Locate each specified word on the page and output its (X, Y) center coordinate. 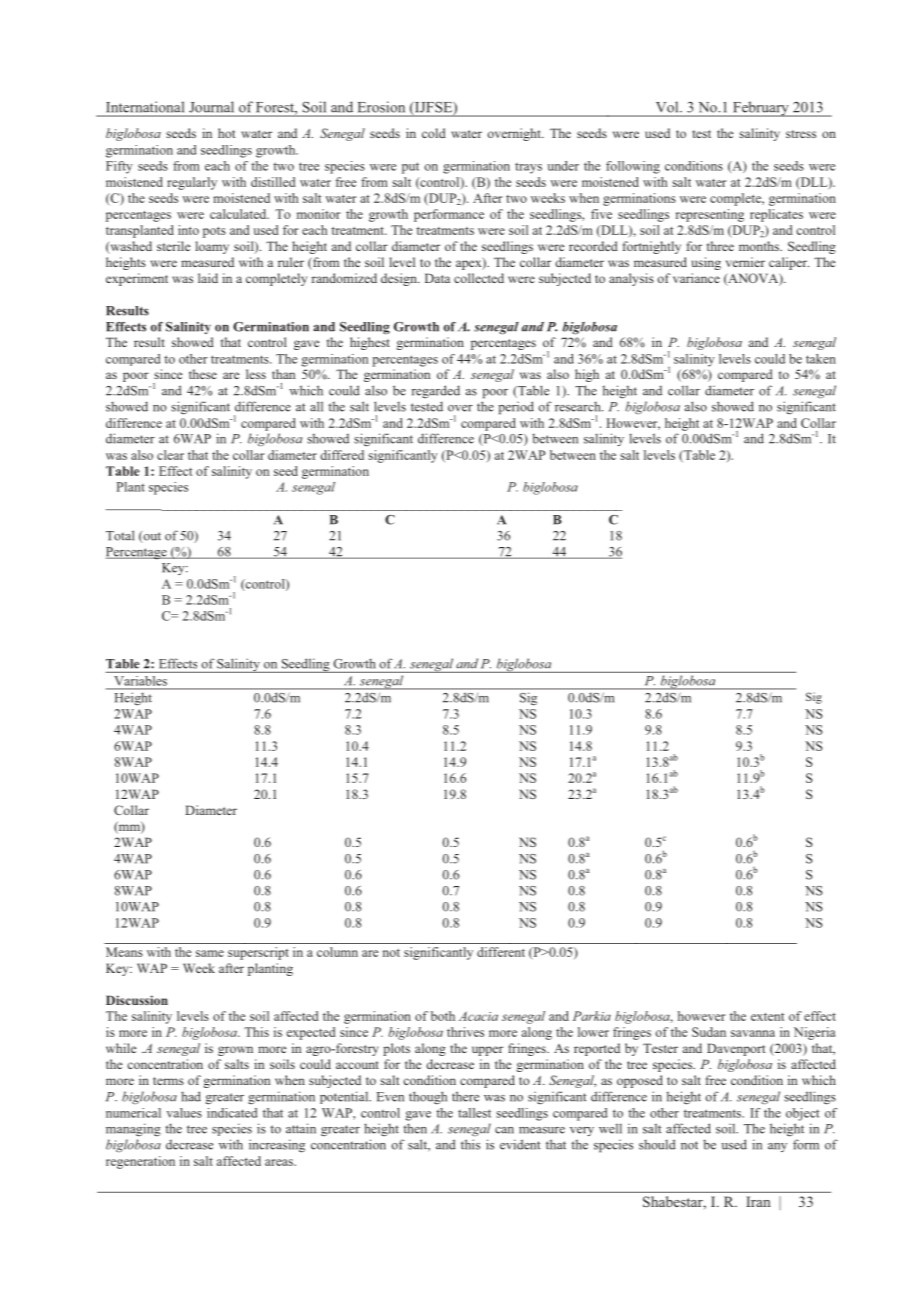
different (501, 952)
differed (342, 455)
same (210, 953)
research (579, 406)
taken (821, 359)
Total (120, 535)
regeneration (140, 1162)
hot (226, 133)
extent (768, 1017)
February (761, 109)
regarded (436, 391)
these (203, 374)
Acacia (478, 1016)
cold (434, 133)
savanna (753, 1033)
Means (124, 952)
